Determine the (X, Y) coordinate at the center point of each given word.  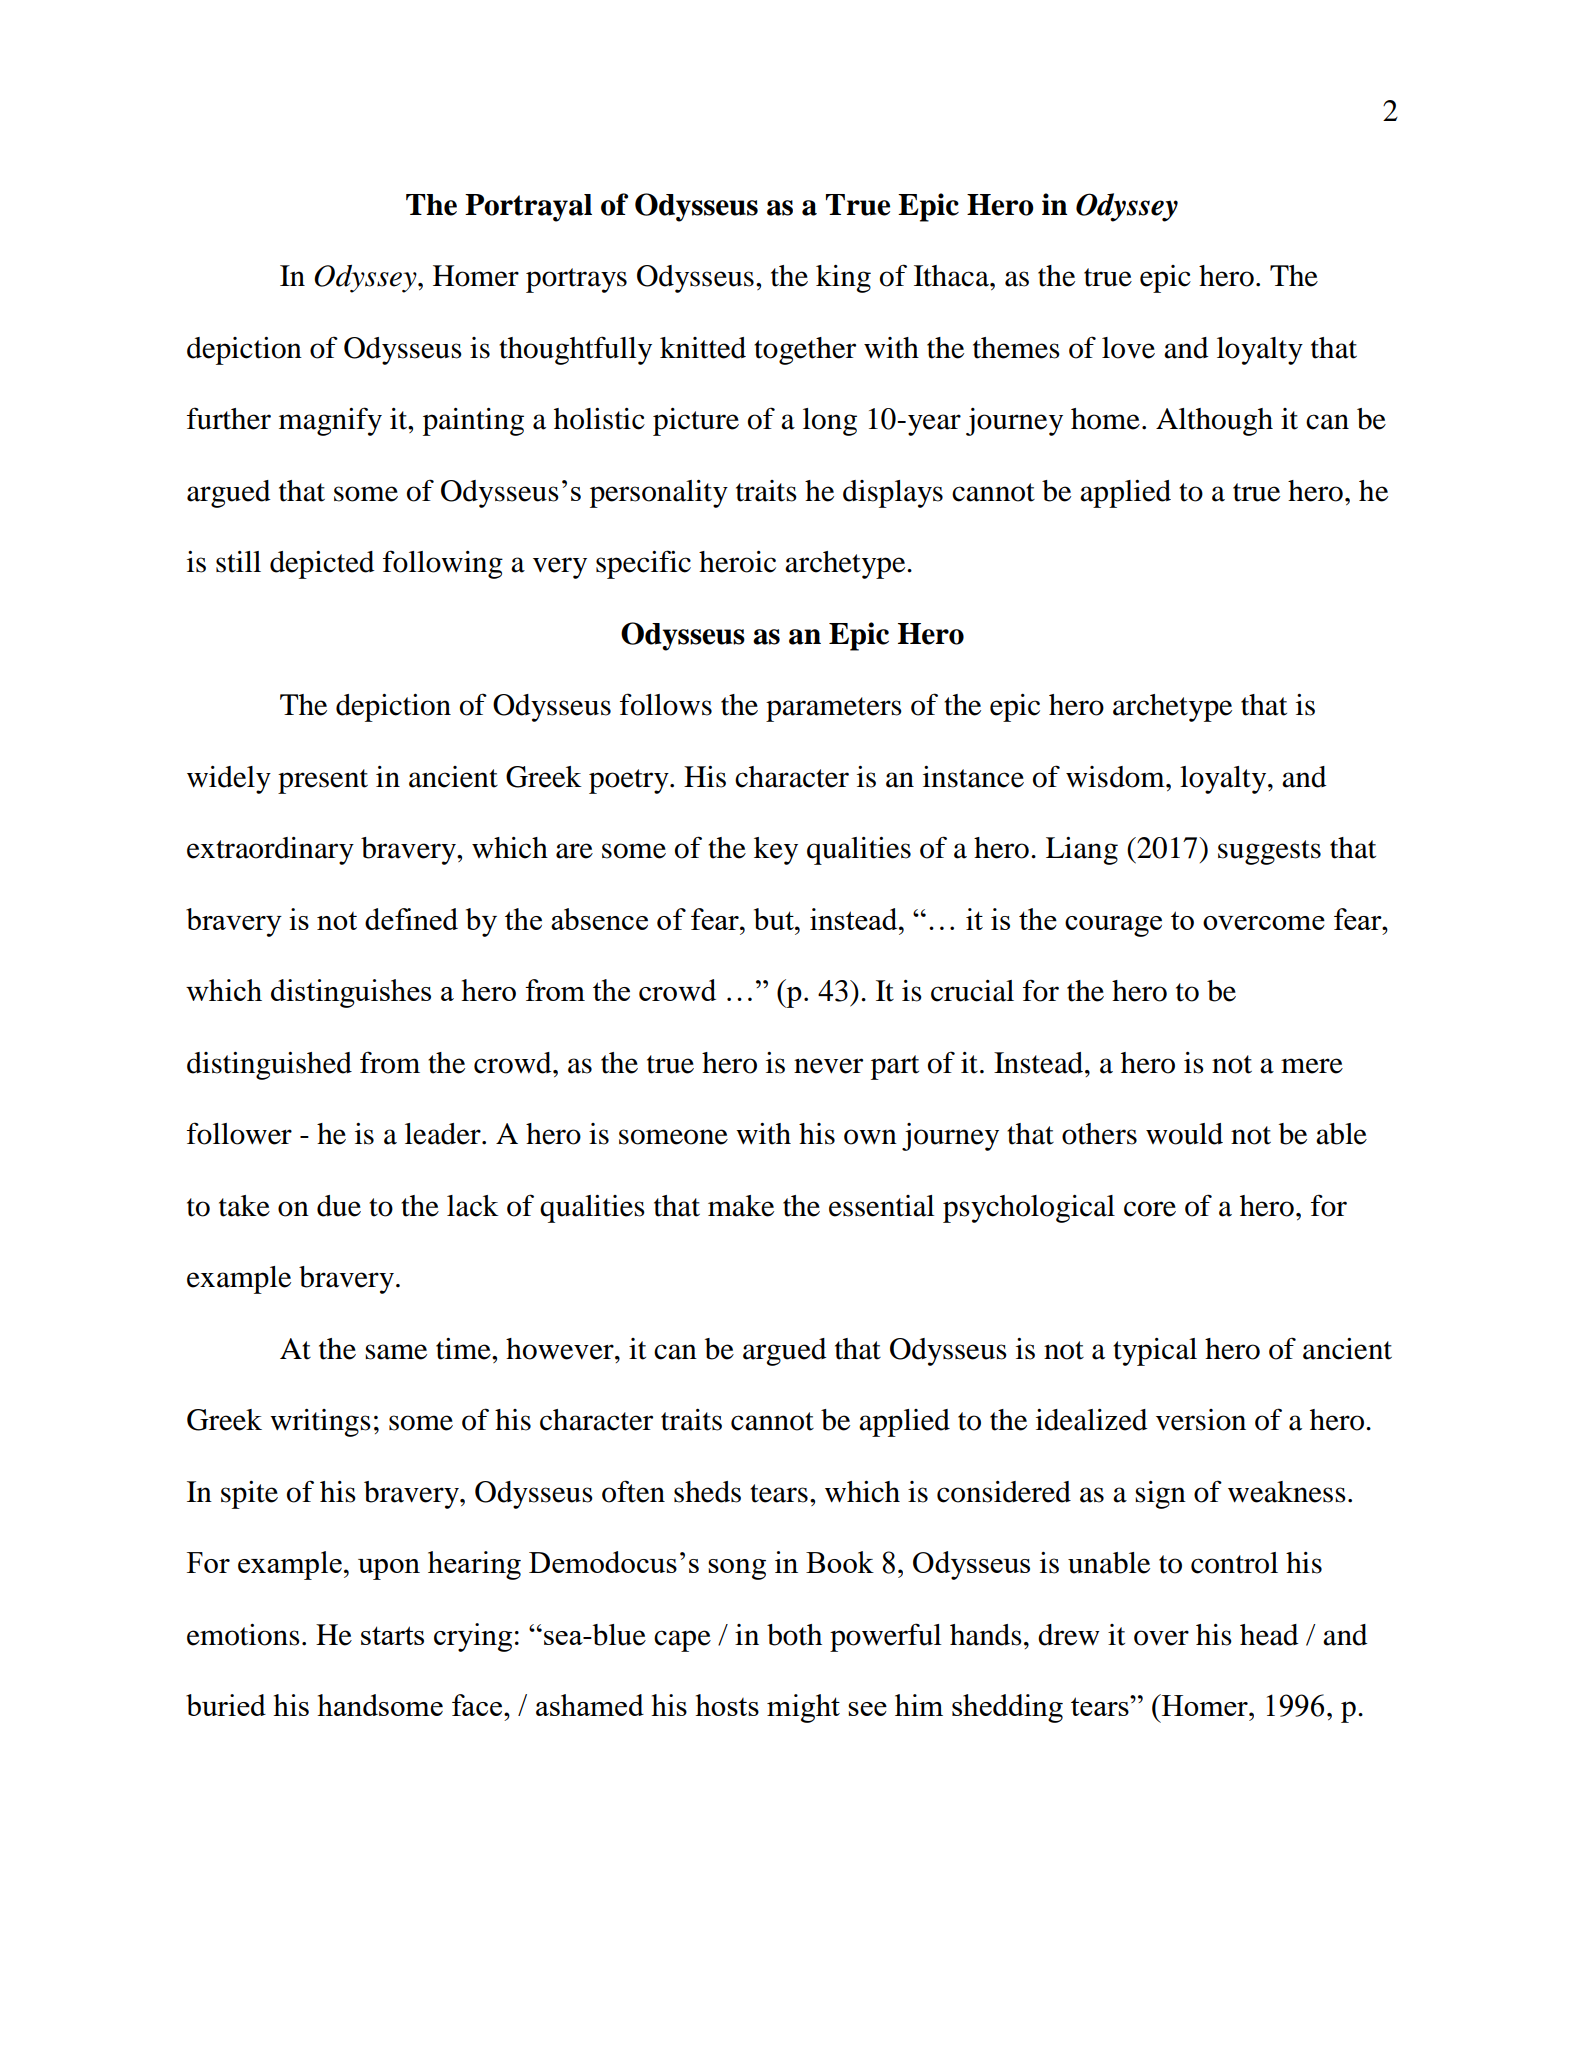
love (1128, 348)
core (1150, 1209)
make (741, 1206)
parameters (834, 709)
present (323, 781)
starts (392, 1635)
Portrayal (528, 208)
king (843, 279)
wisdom (1116, 777)
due (339, 1206)
